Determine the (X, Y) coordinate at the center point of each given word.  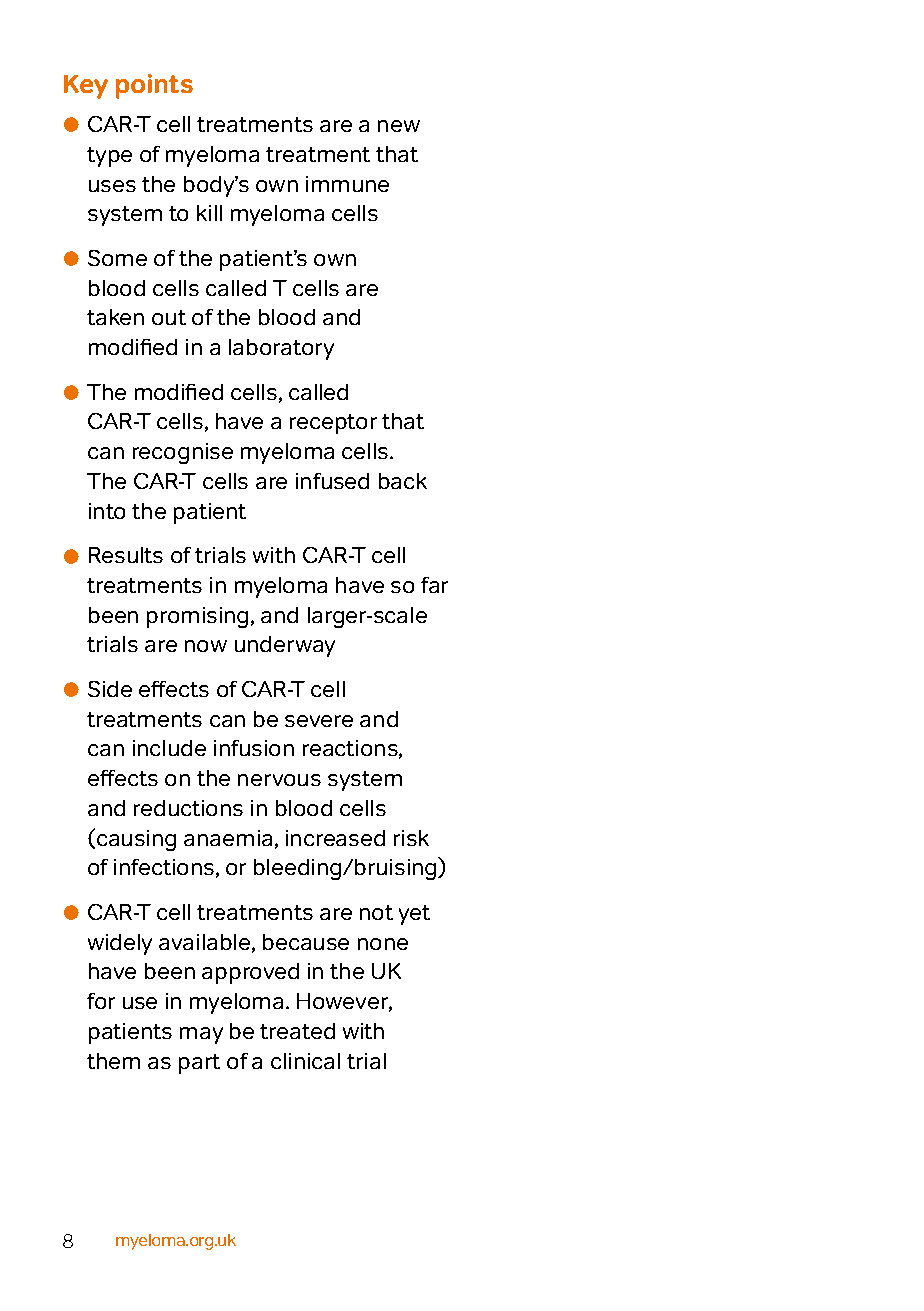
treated (297, 1031)
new (399, 126)
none (383, 944)
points (154, 86)
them (113, 1061)
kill (209, 213)
